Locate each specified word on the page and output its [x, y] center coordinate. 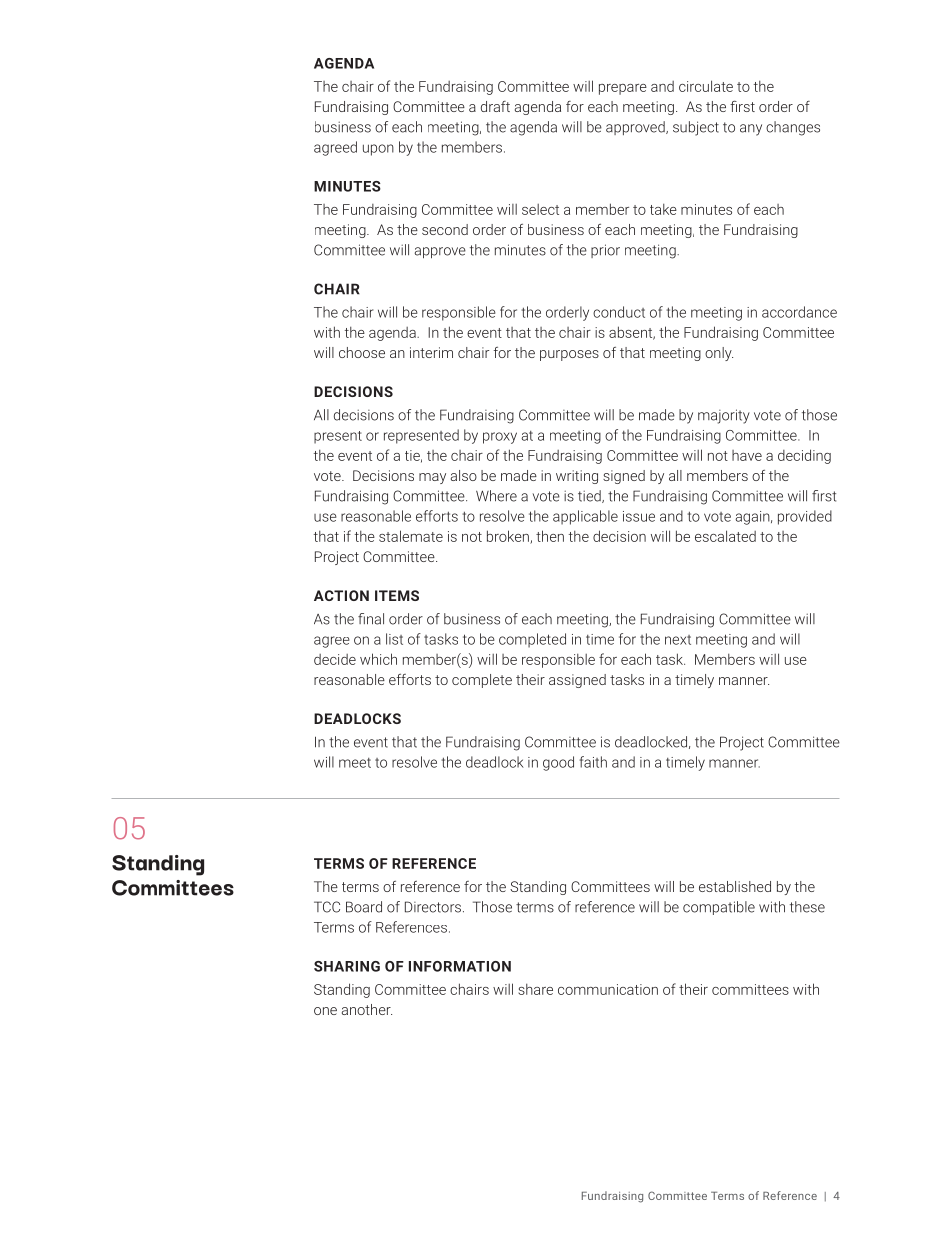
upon [378, 150]
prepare [623, 89]
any [751, 130]
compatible [719, 908]
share [535, 989]
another [367, 1009]
